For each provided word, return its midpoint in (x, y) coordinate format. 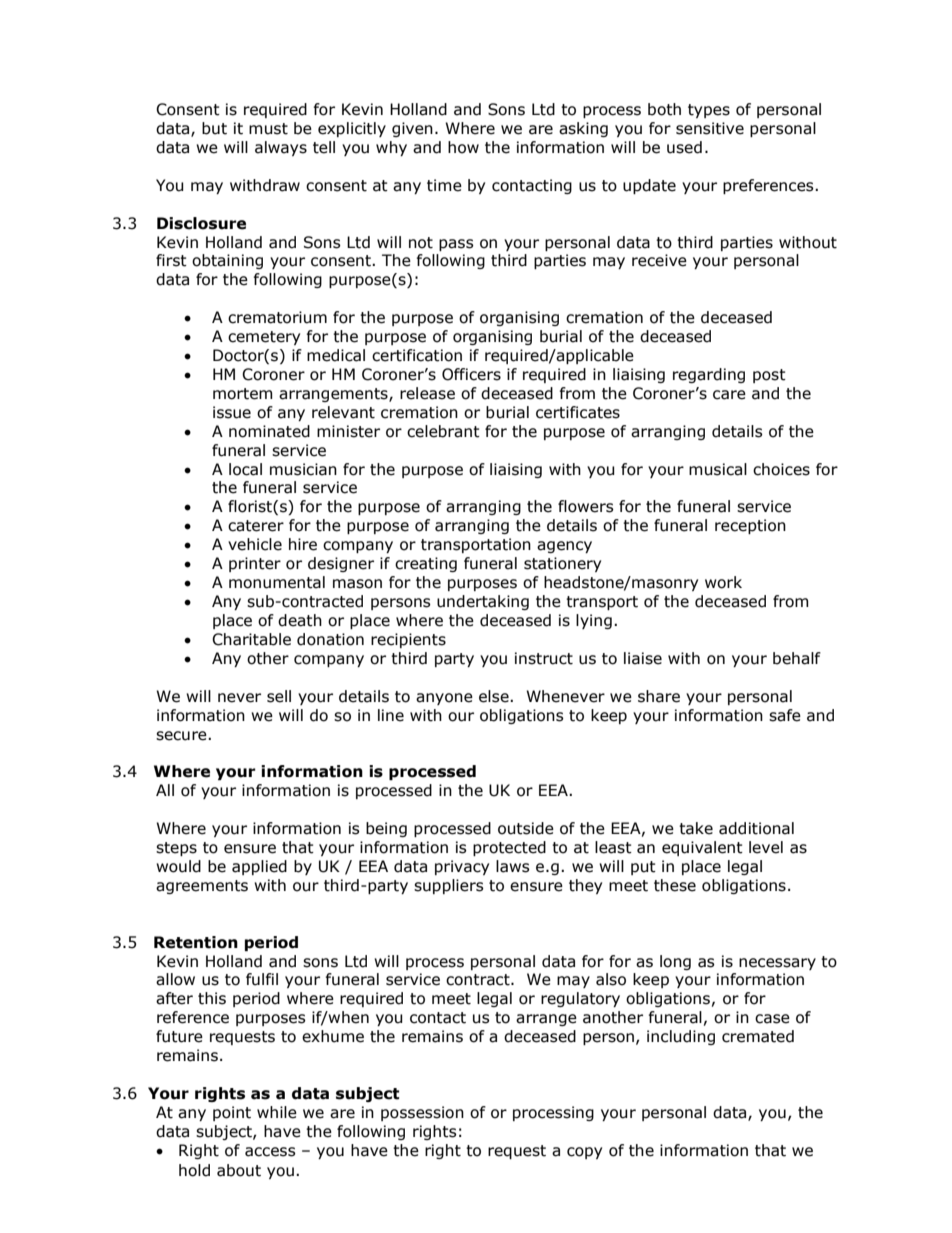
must (268, 129)
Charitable (251, 639)
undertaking (483, 602)
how (463, 147)
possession (422, 1113)
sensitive (710, 128)
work (723, 582)
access (270, 1152)
